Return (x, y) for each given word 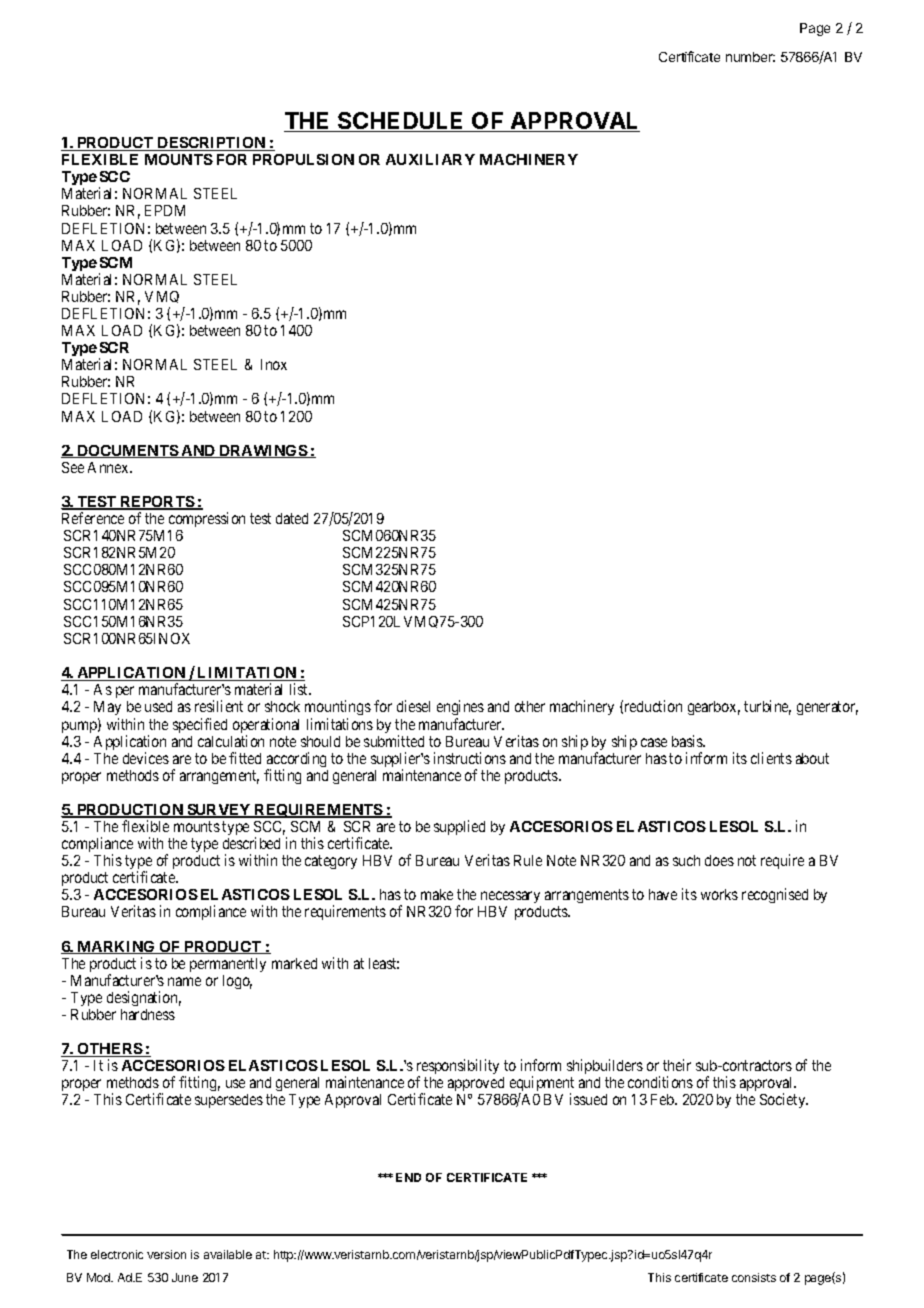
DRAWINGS (262, 451)
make (437, 894)
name (184, 981)
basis (688, 741)
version (166, 1254)
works (719, 894)
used (158, 706)
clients (771, 758)
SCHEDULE (401, 122)
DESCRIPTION (212, 144)
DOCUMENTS (127, 451)
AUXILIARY (430, 159)
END (408, 1177)
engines (460, 709)
